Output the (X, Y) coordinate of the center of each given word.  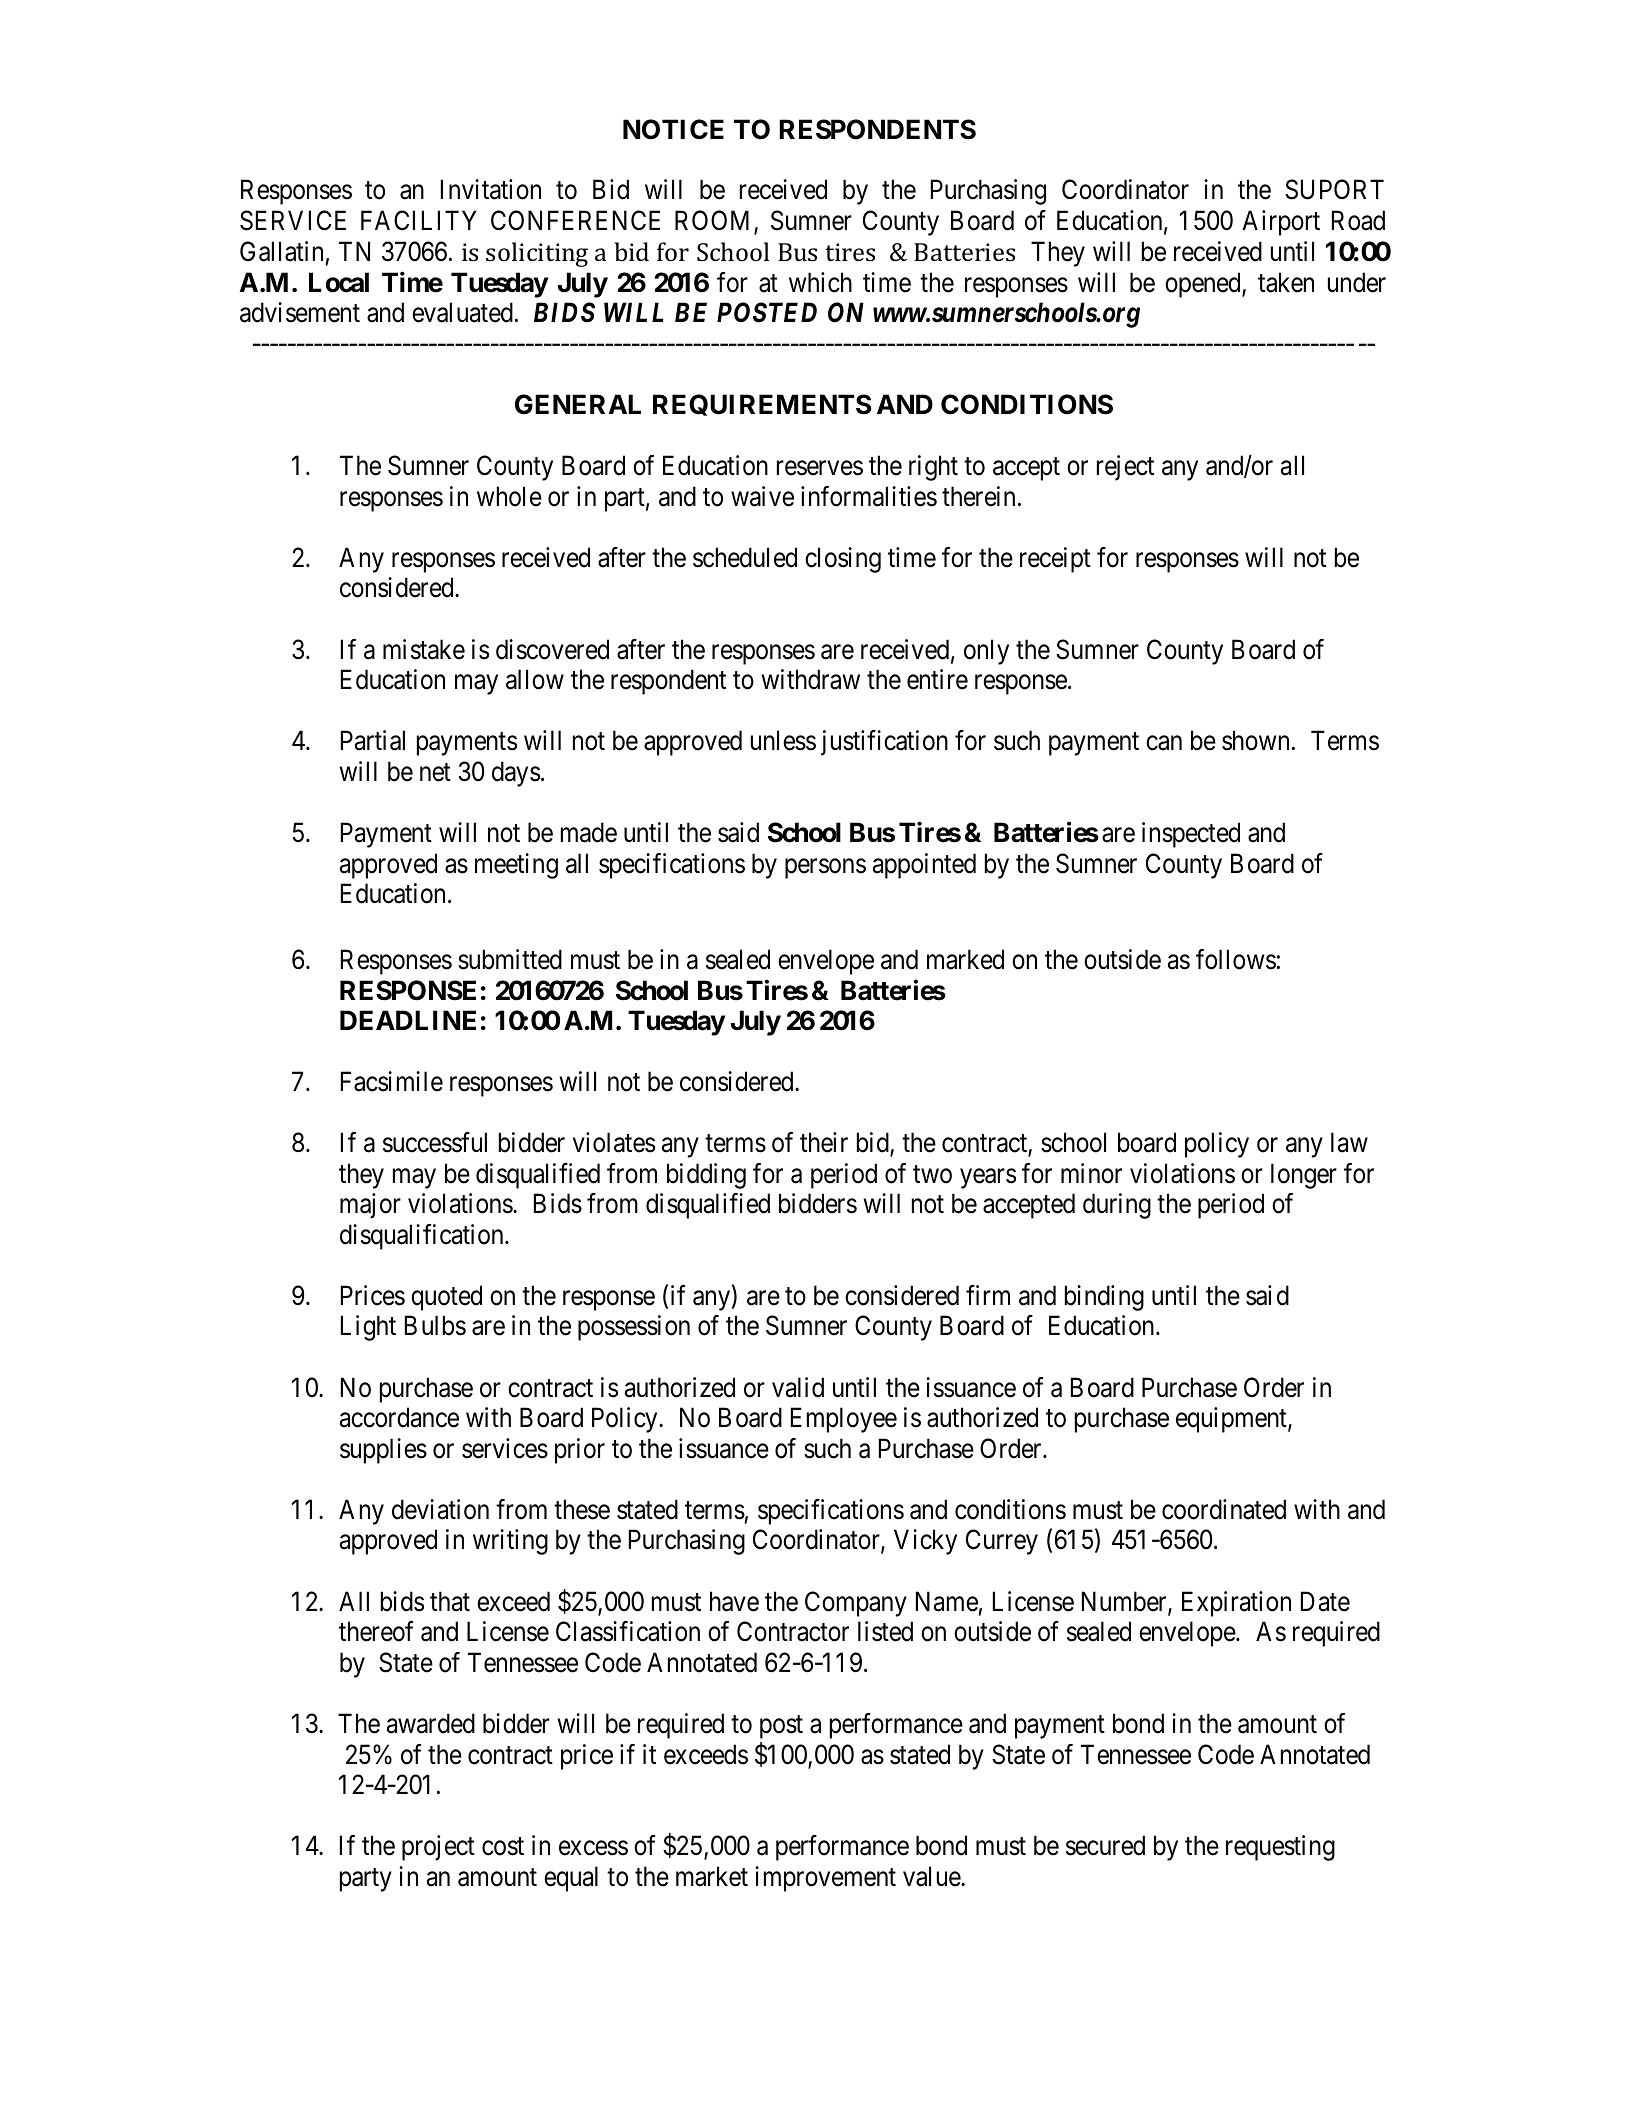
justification (884, 743)
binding (1104, 1298)
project (438, 1848)
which (820, 282)
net (435, 772)
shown (1255, 740)
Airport (1281, 223)
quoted (446, 1298)
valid (798, 1387)
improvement (825, 1879)
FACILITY (418, 220)
